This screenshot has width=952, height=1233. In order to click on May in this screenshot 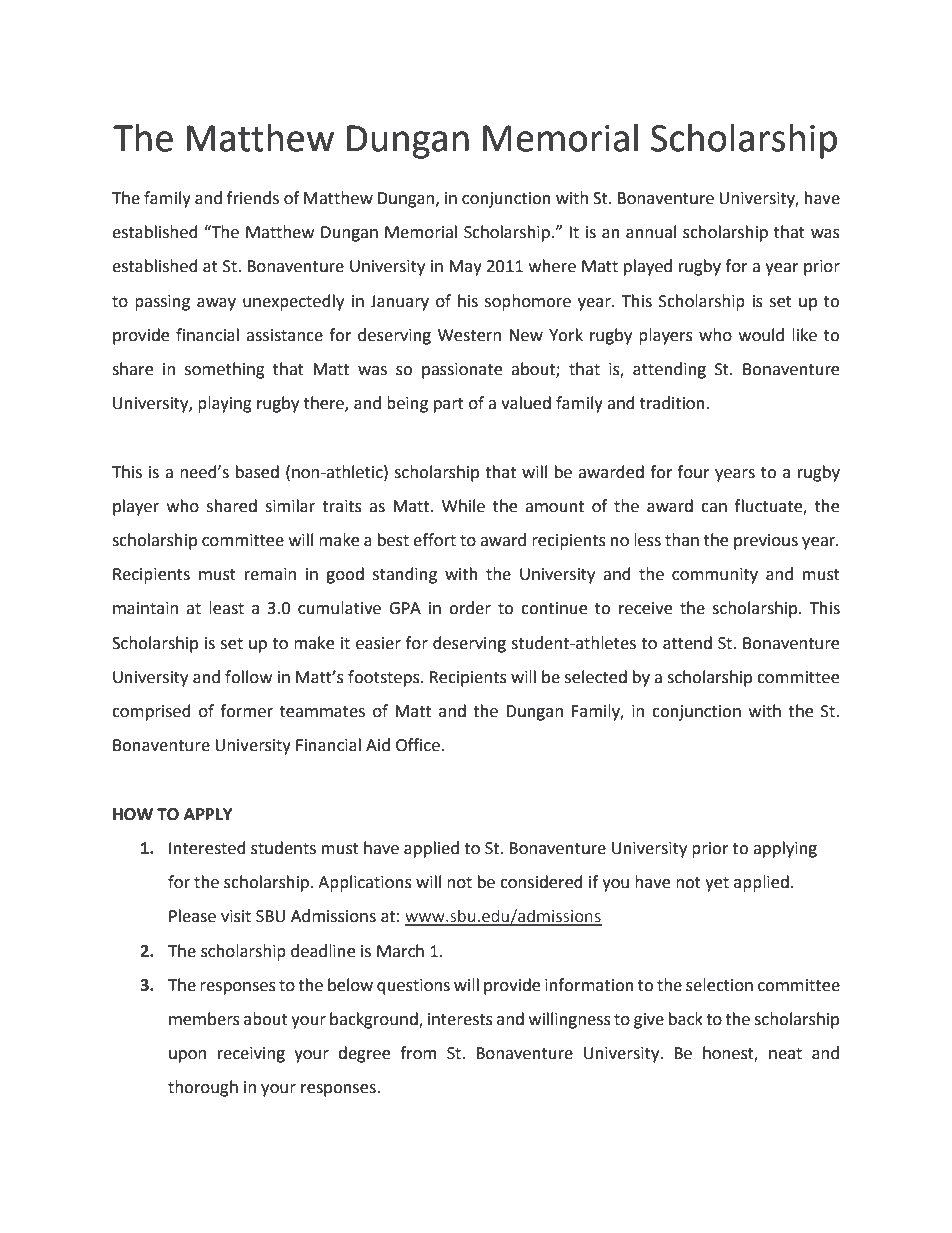, I will do `click(465, 268)`.
